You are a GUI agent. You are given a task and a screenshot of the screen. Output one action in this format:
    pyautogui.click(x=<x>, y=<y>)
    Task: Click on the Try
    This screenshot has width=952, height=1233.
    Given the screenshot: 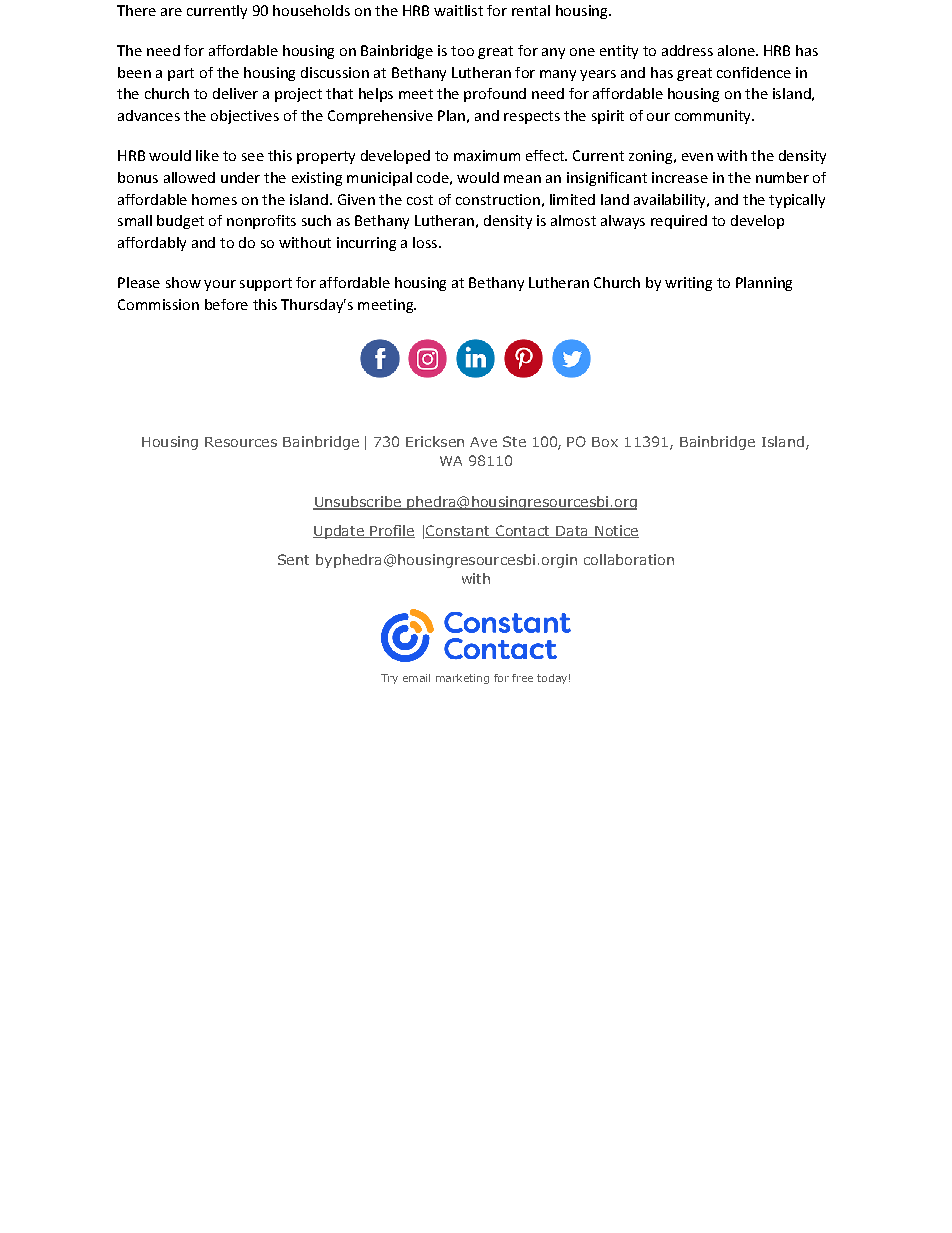 What is the action you would take?
    pyautogui.click(x=389, y=679)
